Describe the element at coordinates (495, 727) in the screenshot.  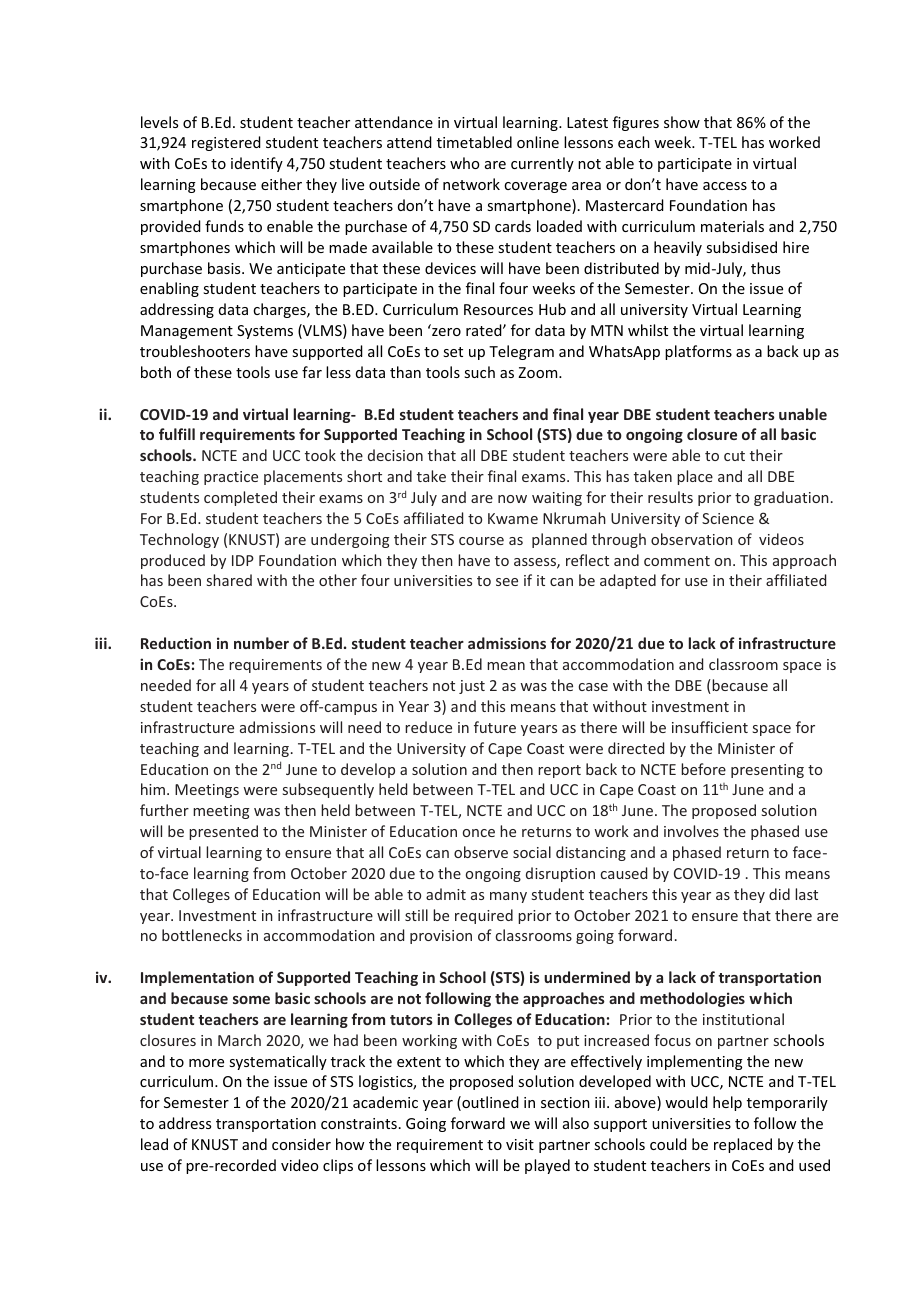
I see `future` at that location.
